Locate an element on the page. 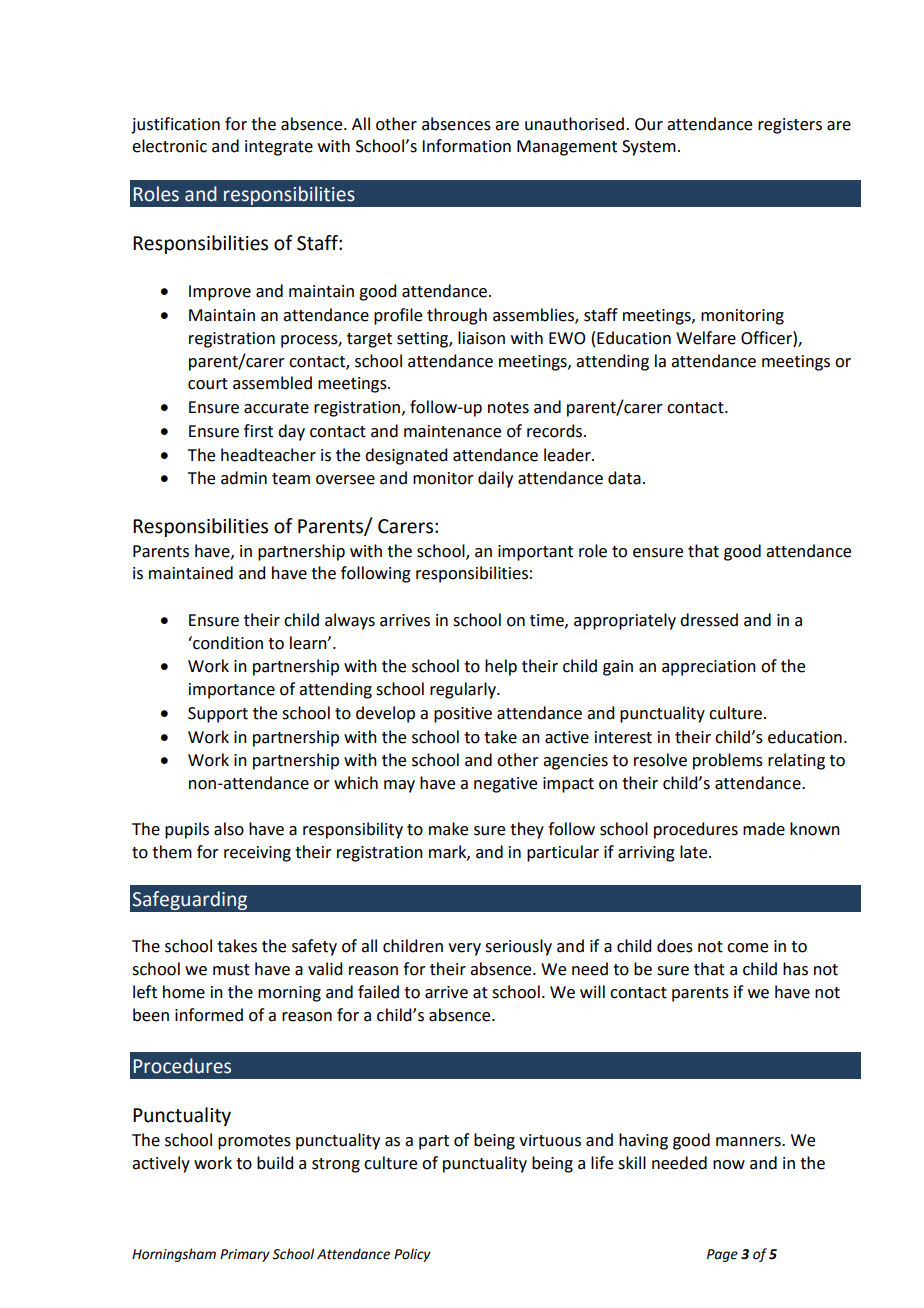 The image size is (924, 1308). Information is located at coordinates (466, 146).
